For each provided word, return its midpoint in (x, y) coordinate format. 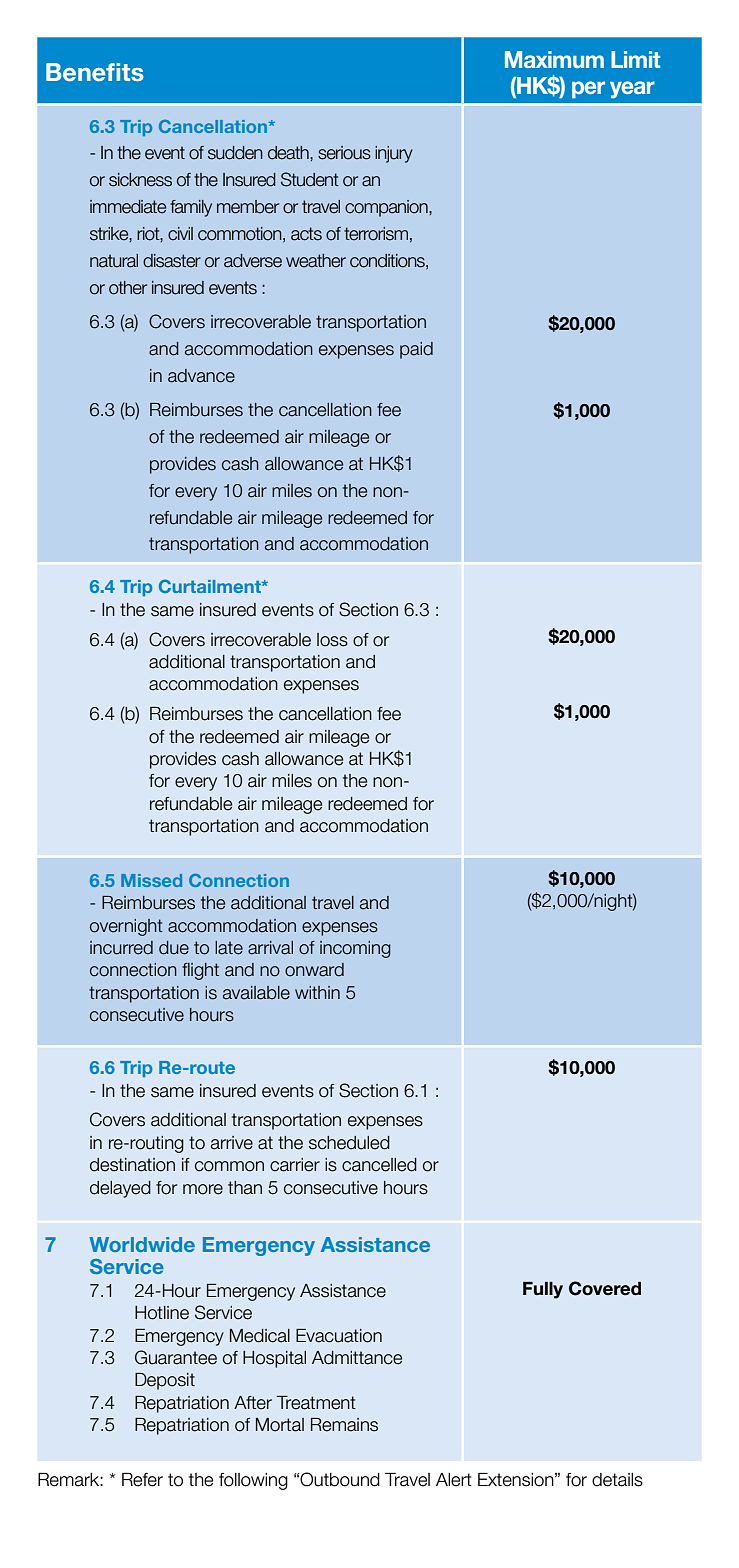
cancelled (379, 1165)
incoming (355, 949)
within (317, 992)
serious (344, 153)
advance (201, 376)
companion (387, 208)
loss (332, 640)
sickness (140, 180)
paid (416, 350)
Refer (142, 1479)
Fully (543, 1290)
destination (132, 1165)
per (588, 89)
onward (314, 970)
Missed (151, 880)
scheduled (349, 1143)
